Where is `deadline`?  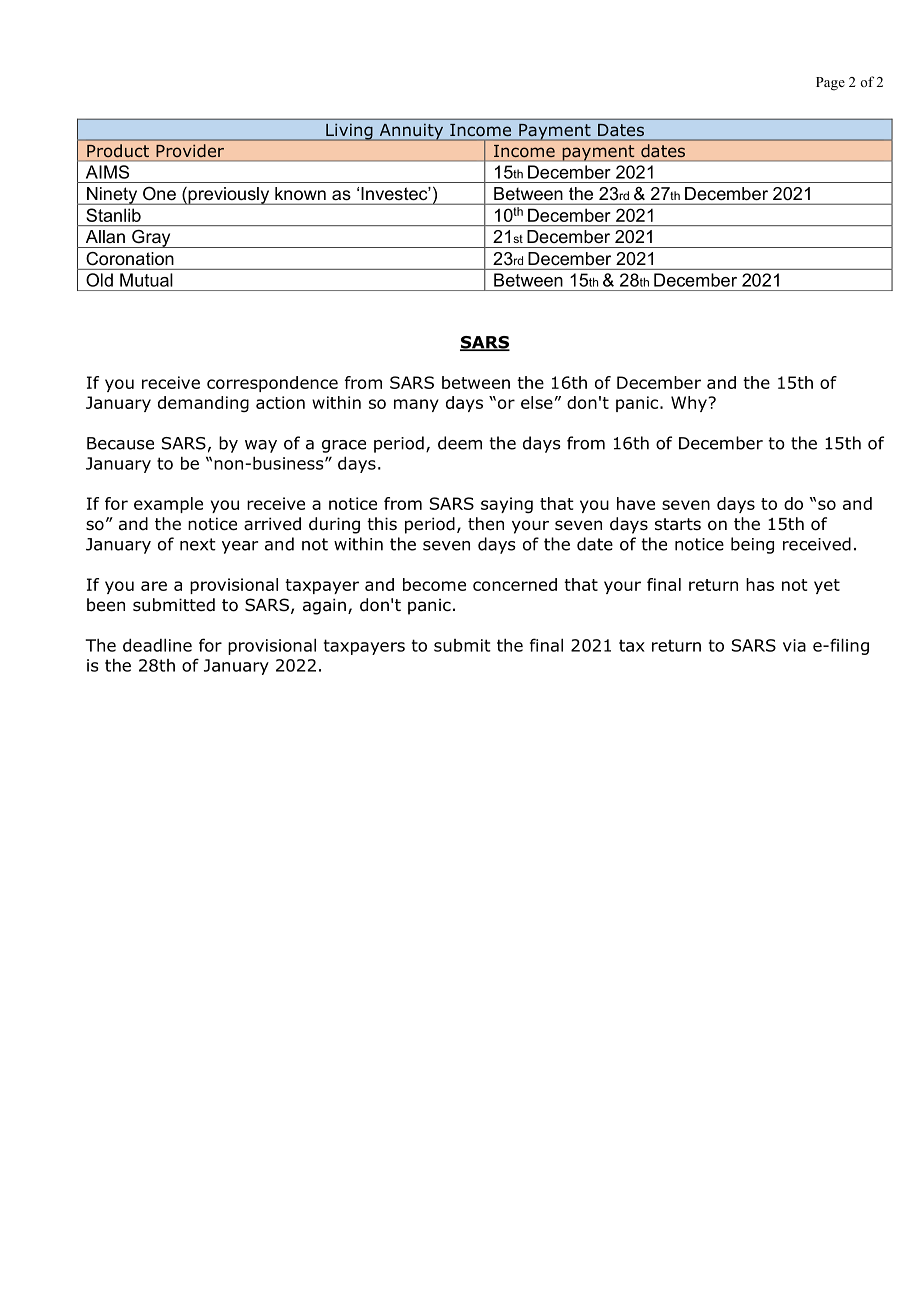
deadline is located at coordinates (157, 645).
